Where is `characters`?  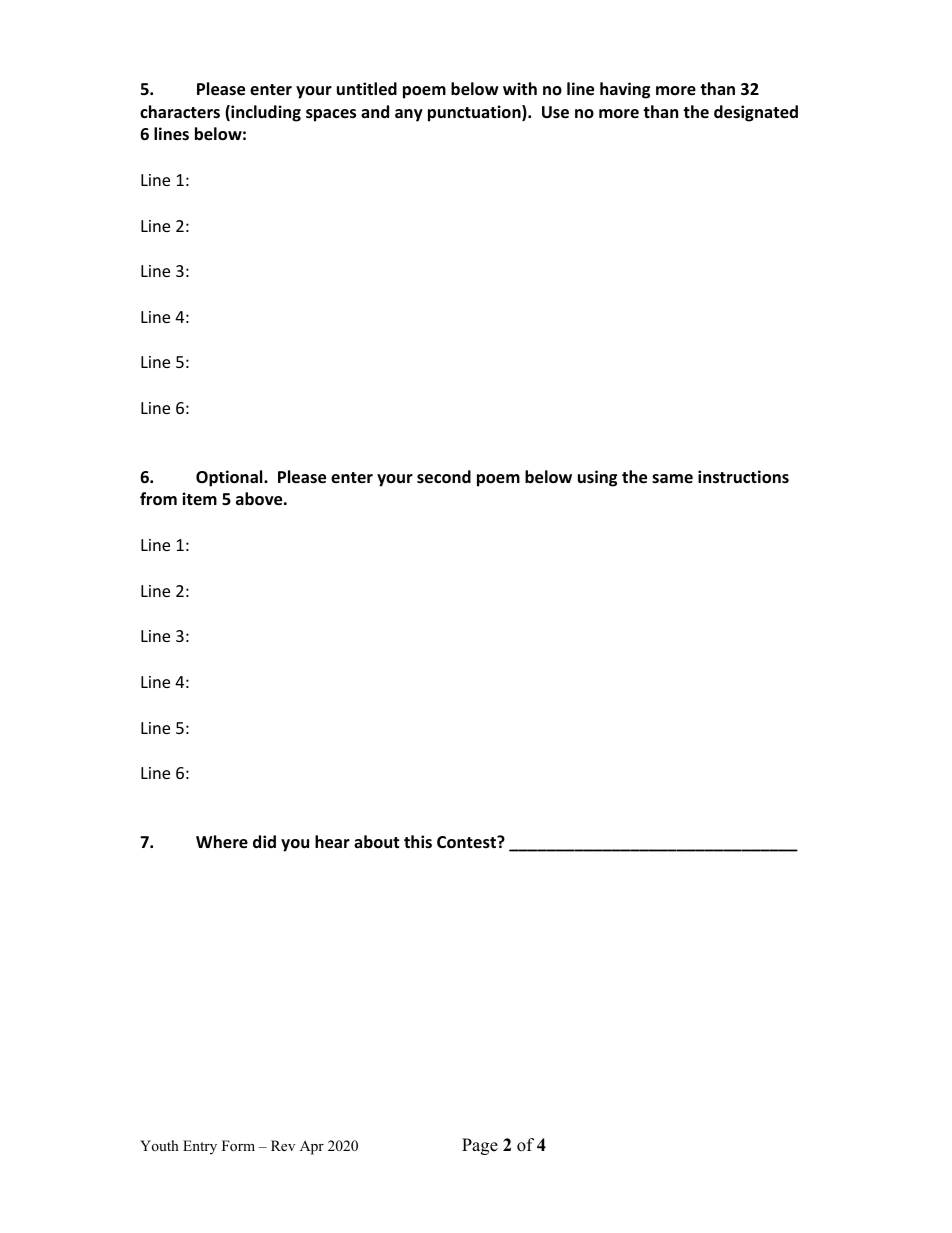 characters is located at coordinates (180, 111).
